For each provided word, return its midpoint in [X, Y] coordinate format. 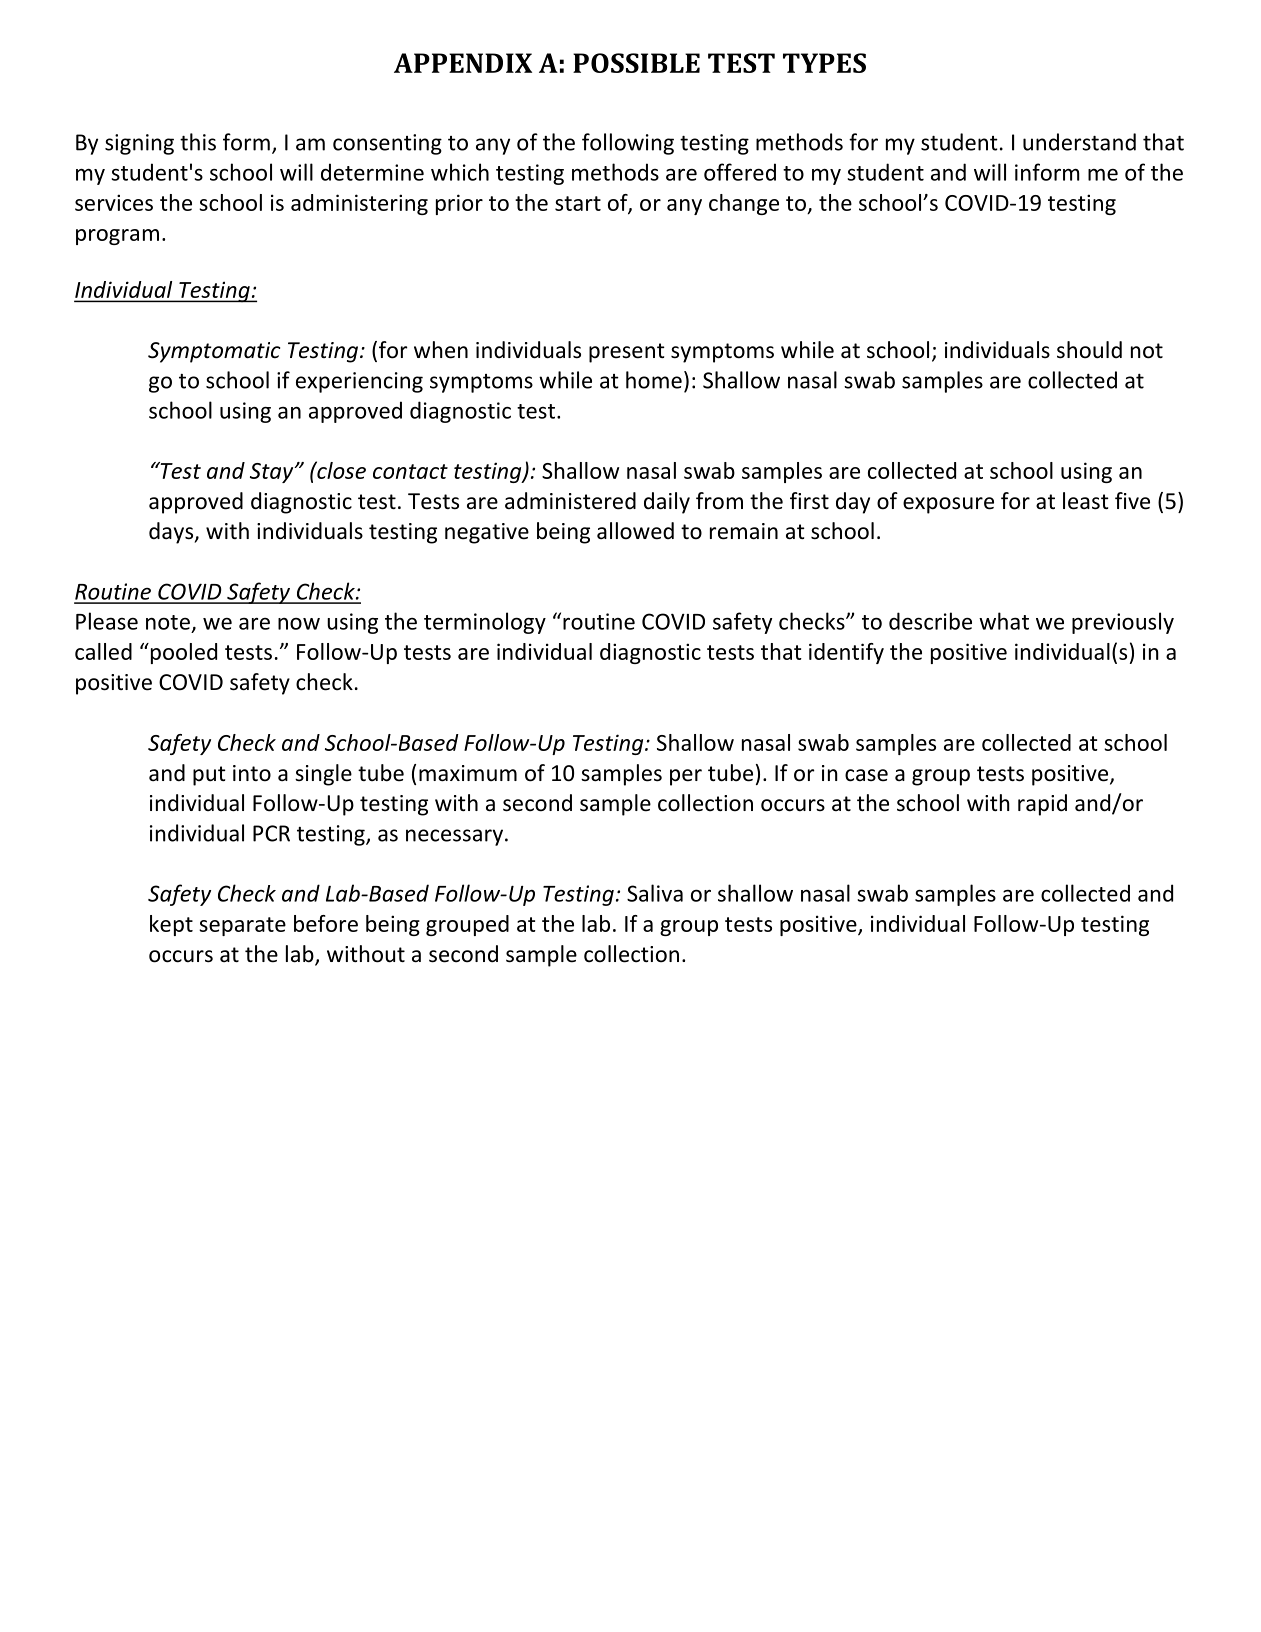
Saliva [655, 893]
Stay [273, 473]
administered [570, 501]
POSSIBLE [636, 63]
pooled [182, 653]
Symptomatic [214, 352]
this [198, 142]
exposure [948, 505]
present [627, 353]
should [1089, 350]
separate [242, 926]
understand [1079, 142]
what [1004, 621]
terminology [485, 623]
